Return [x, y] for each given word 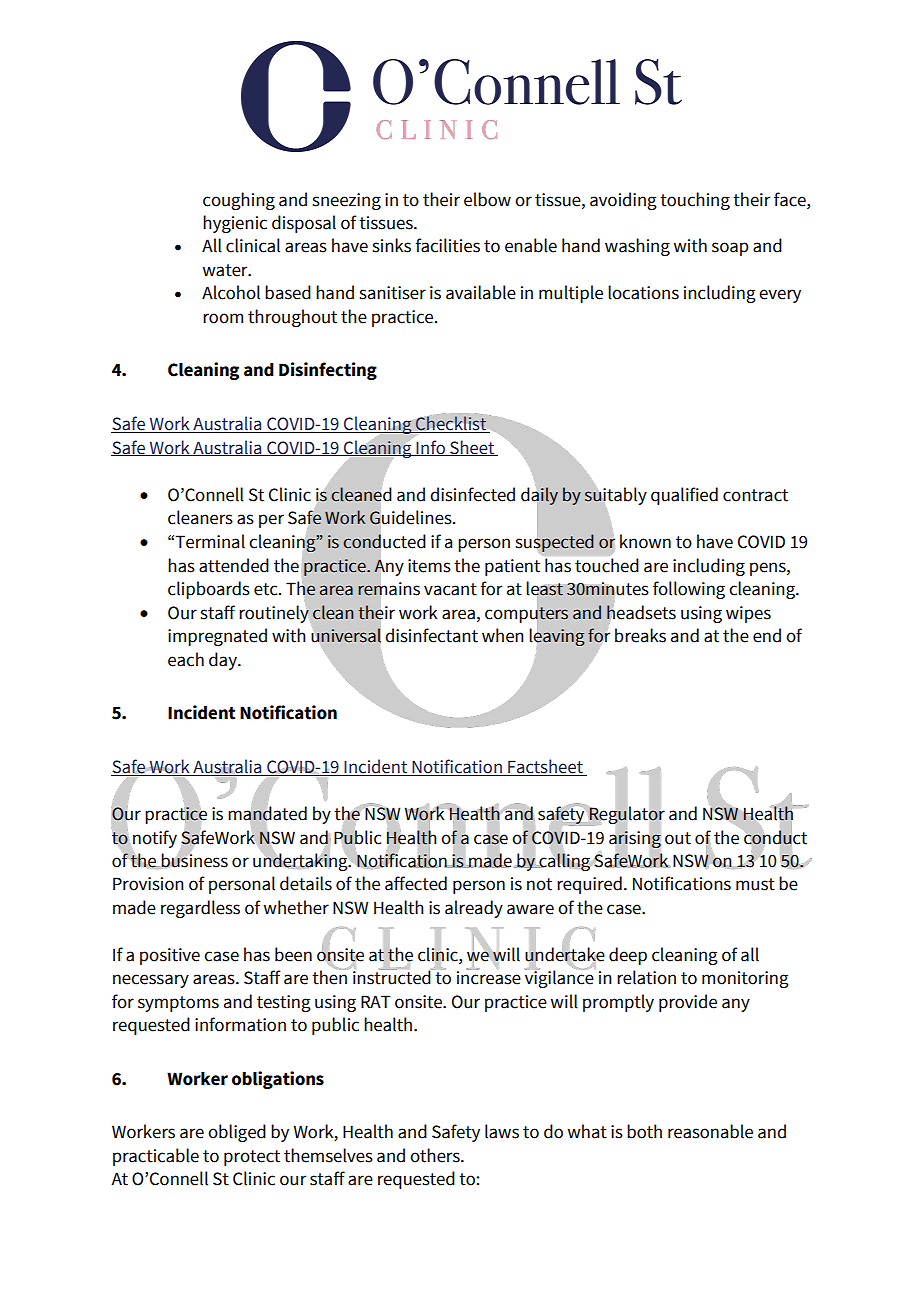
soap [730, 249]
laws [502, 1131]
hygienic [235, 224]
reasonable [710, 1131]
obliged [237, 1133]
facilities [447, 245]
